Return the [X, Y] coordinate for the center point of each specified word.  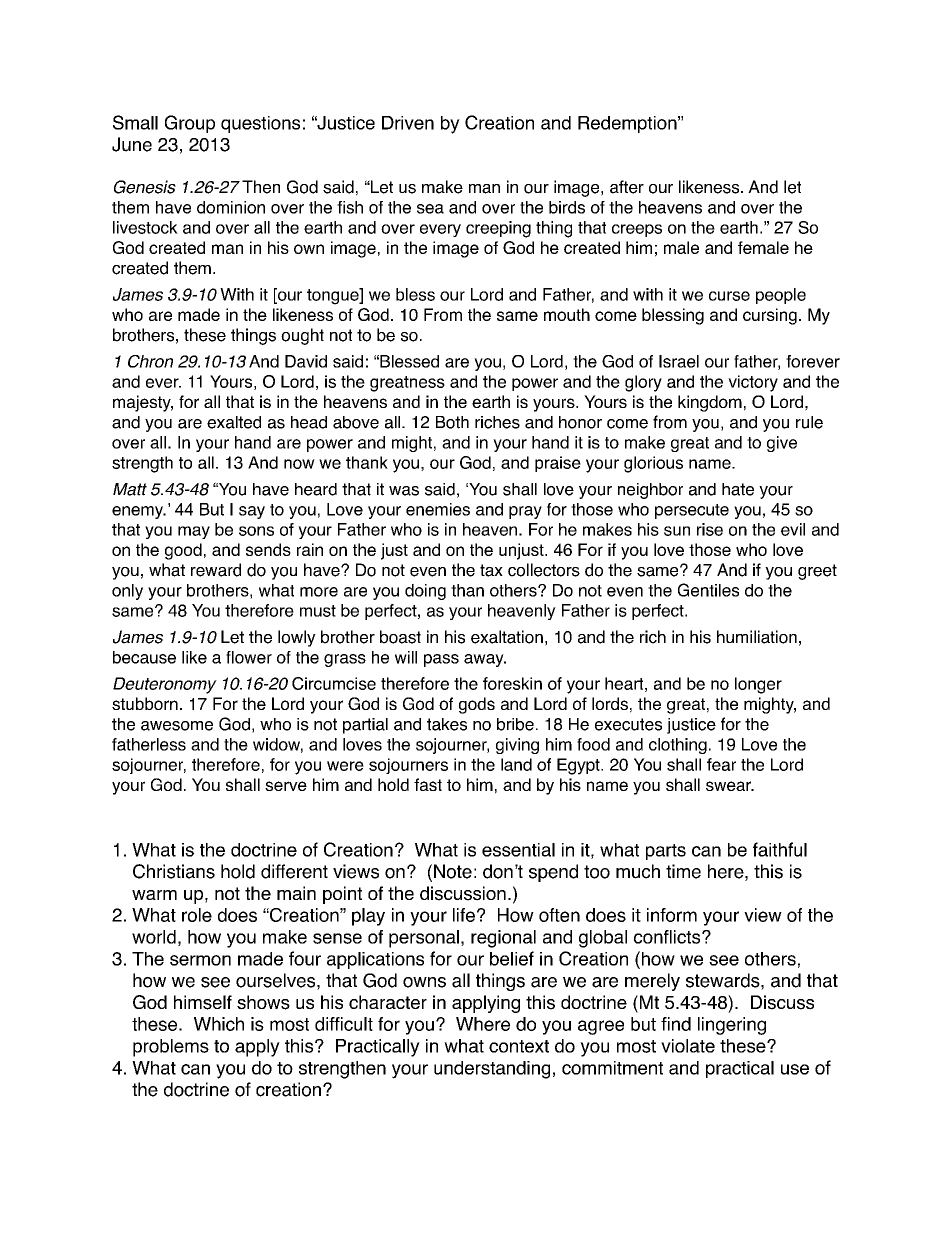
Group [190, 124]
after [627, 187]
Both [452, 422]
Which [219, 1024]
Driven [408, 123]
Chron [150, 361]
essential [518, 850]
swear [729, 786]
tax [491, 570]
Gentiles [708, 590]
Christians [174, 871]
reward [216, 570]
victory [753, 383]
